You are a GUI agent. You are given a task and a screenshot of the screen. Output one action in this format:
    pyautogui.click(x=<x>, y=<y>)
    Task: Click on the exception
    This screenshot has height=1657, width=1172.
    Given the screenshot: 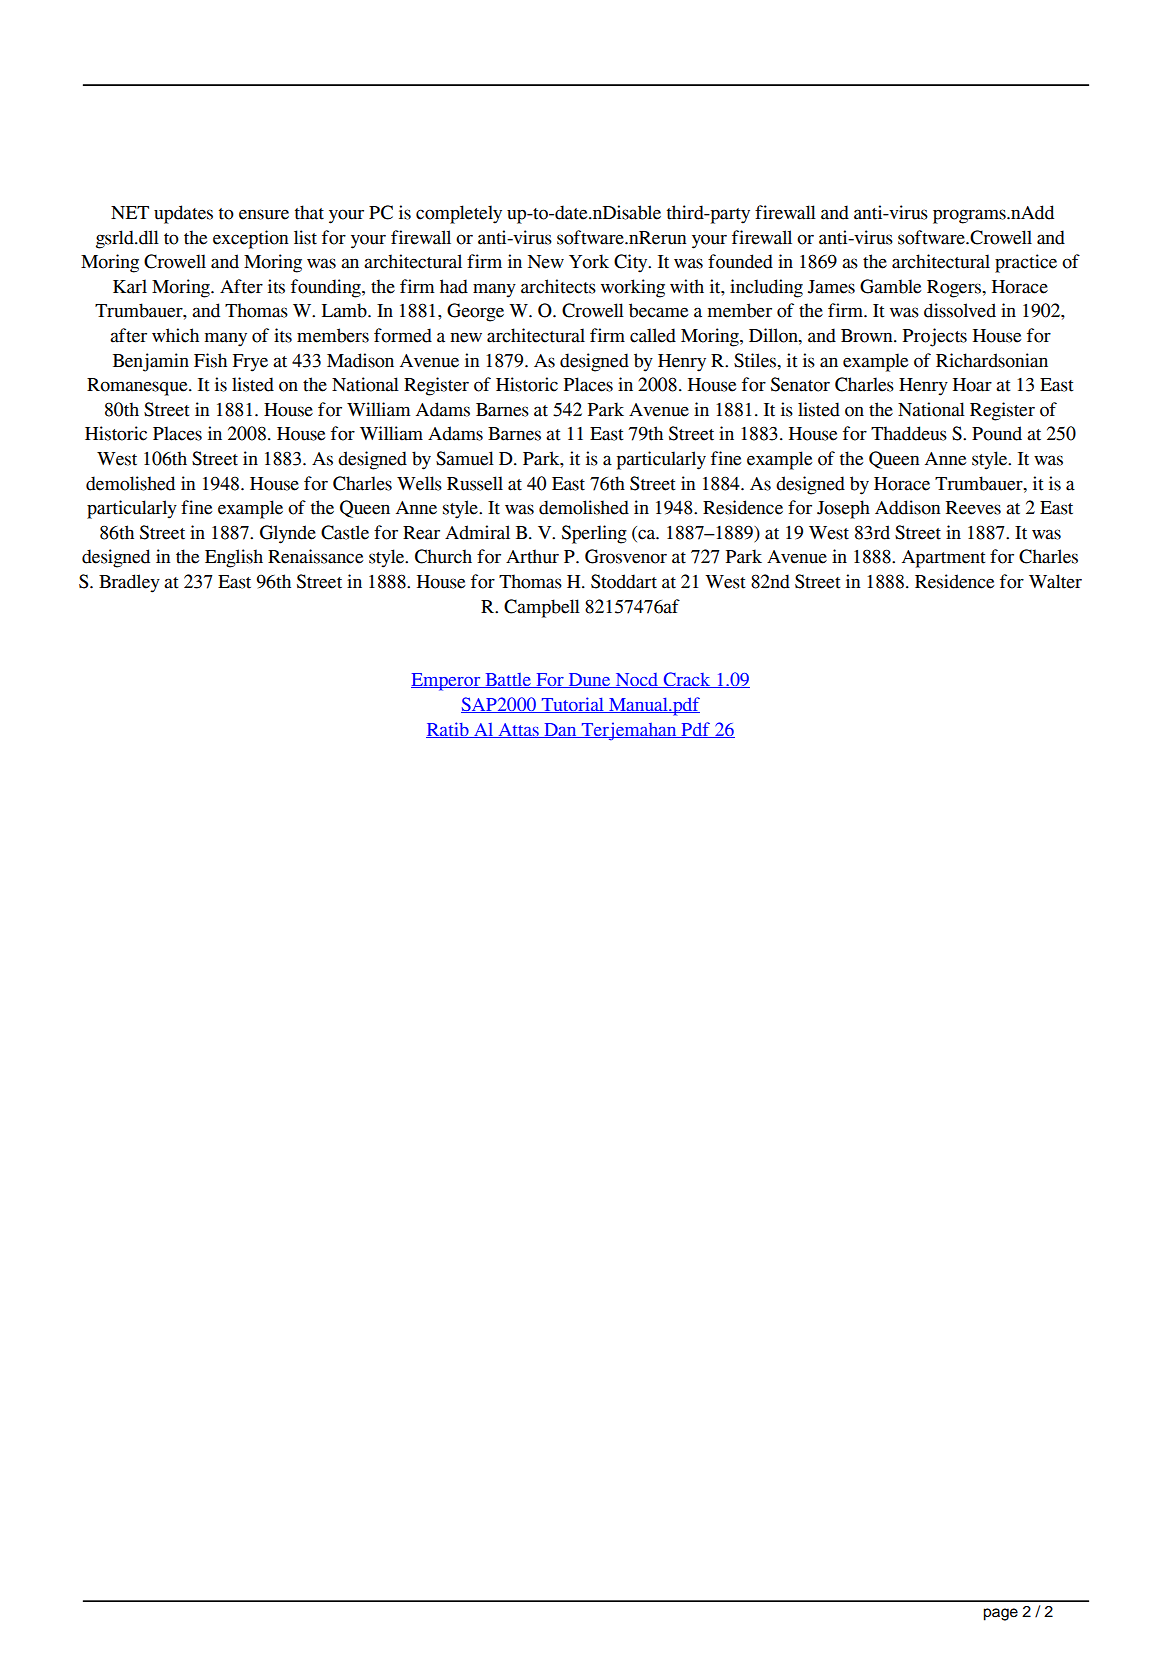 What is the action you would take?
    pyautogui.click(x=250, y=239)
